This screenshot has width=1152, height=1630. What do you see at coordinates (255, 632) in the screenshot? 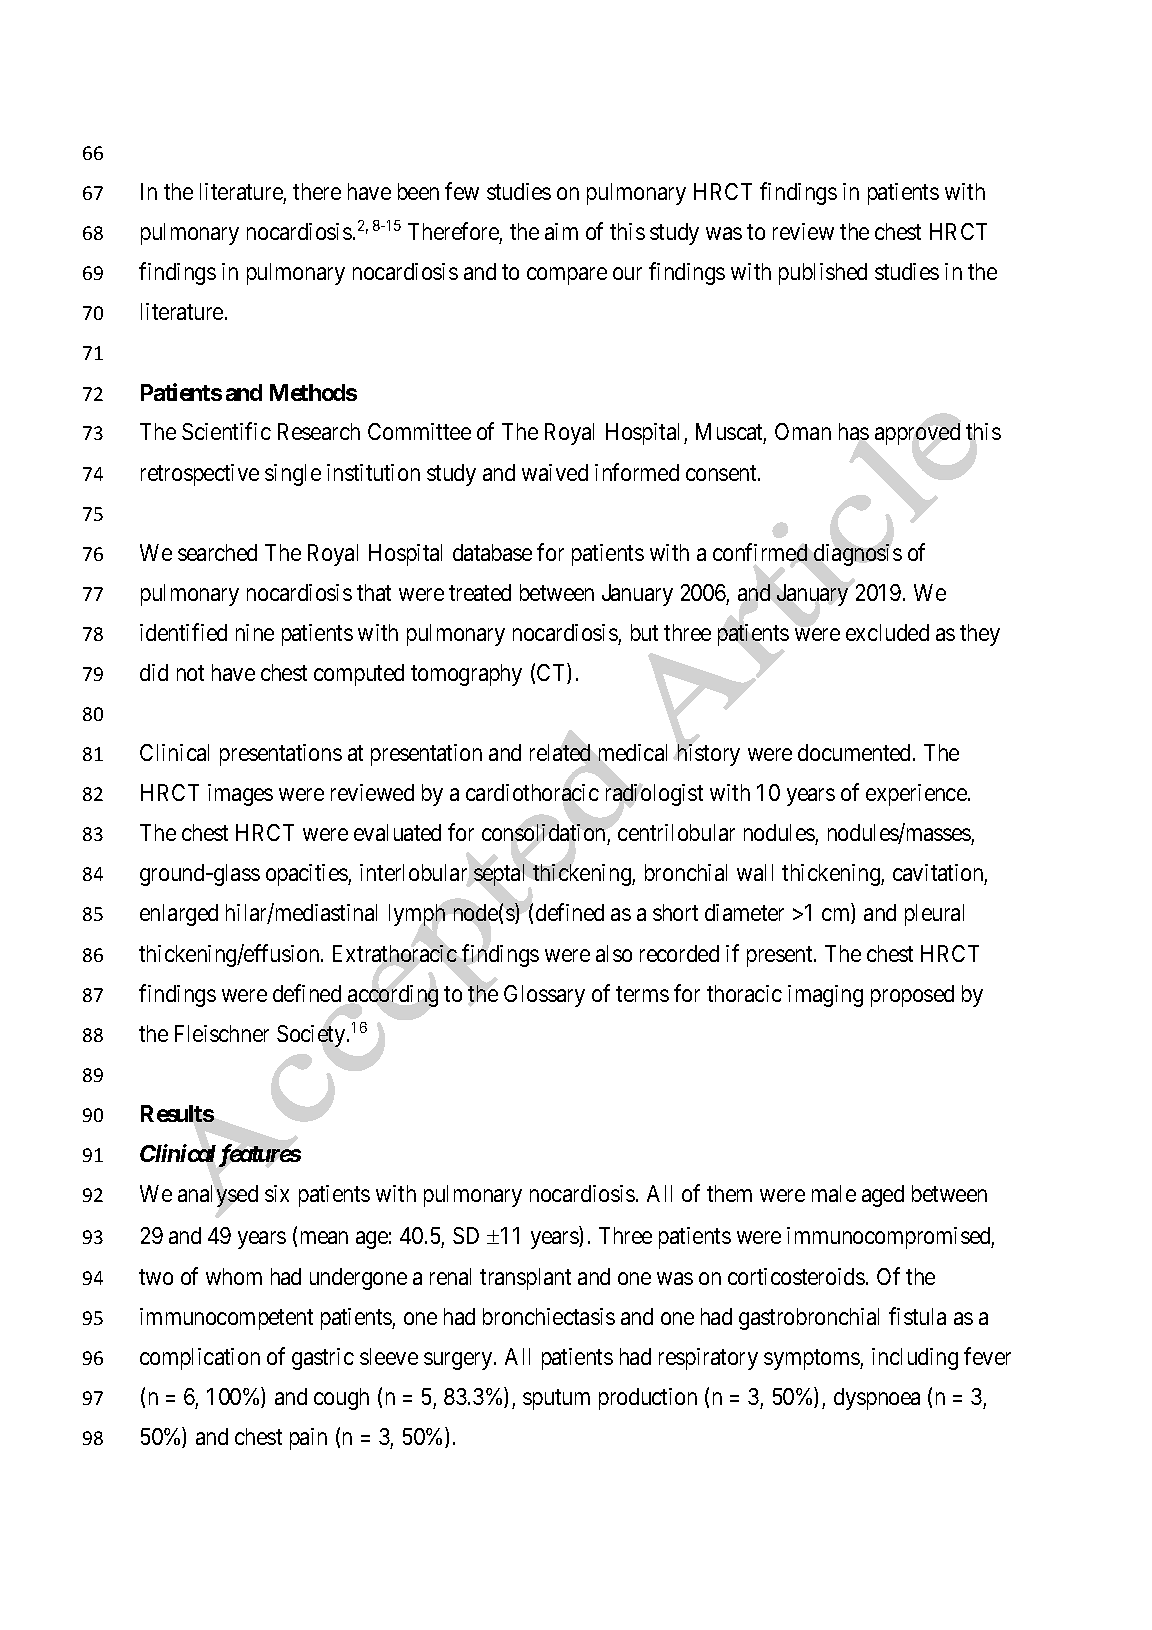
I see `nine` at bounding box center [255, 632].
